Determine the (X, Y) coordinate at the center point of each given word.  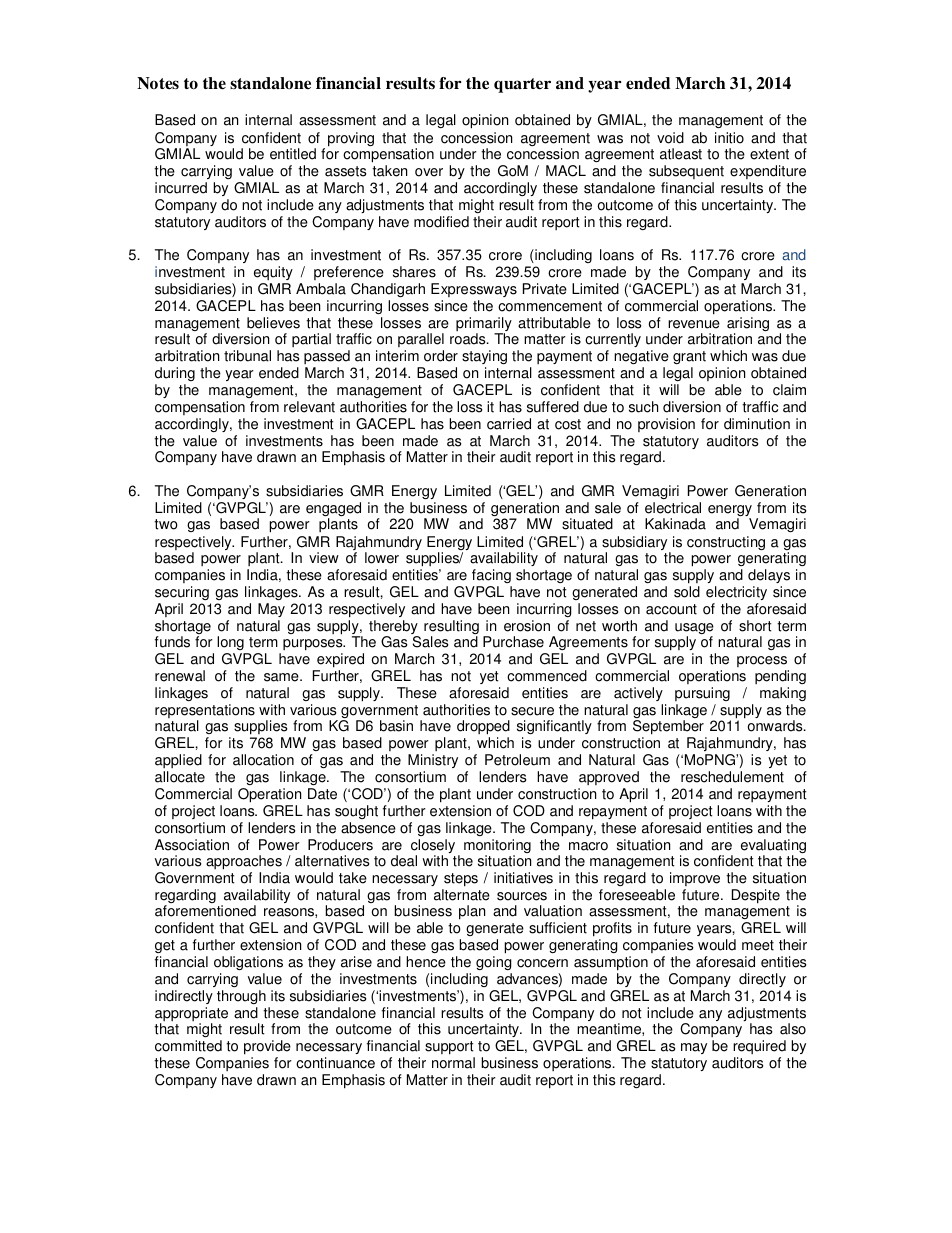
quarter (522, 85)
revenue (694, 324)
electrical (673, 508)
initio (729, 138)
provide (267, 1047)
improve (695, 879)
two (166, 524)
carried (509, 424)
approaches (244, 864)
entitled (293, 154)
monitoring (497, 847)
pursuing (702, 694)
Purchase (513, 642)
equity (273, 275)
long (231, 645)
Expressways (474, 290)
